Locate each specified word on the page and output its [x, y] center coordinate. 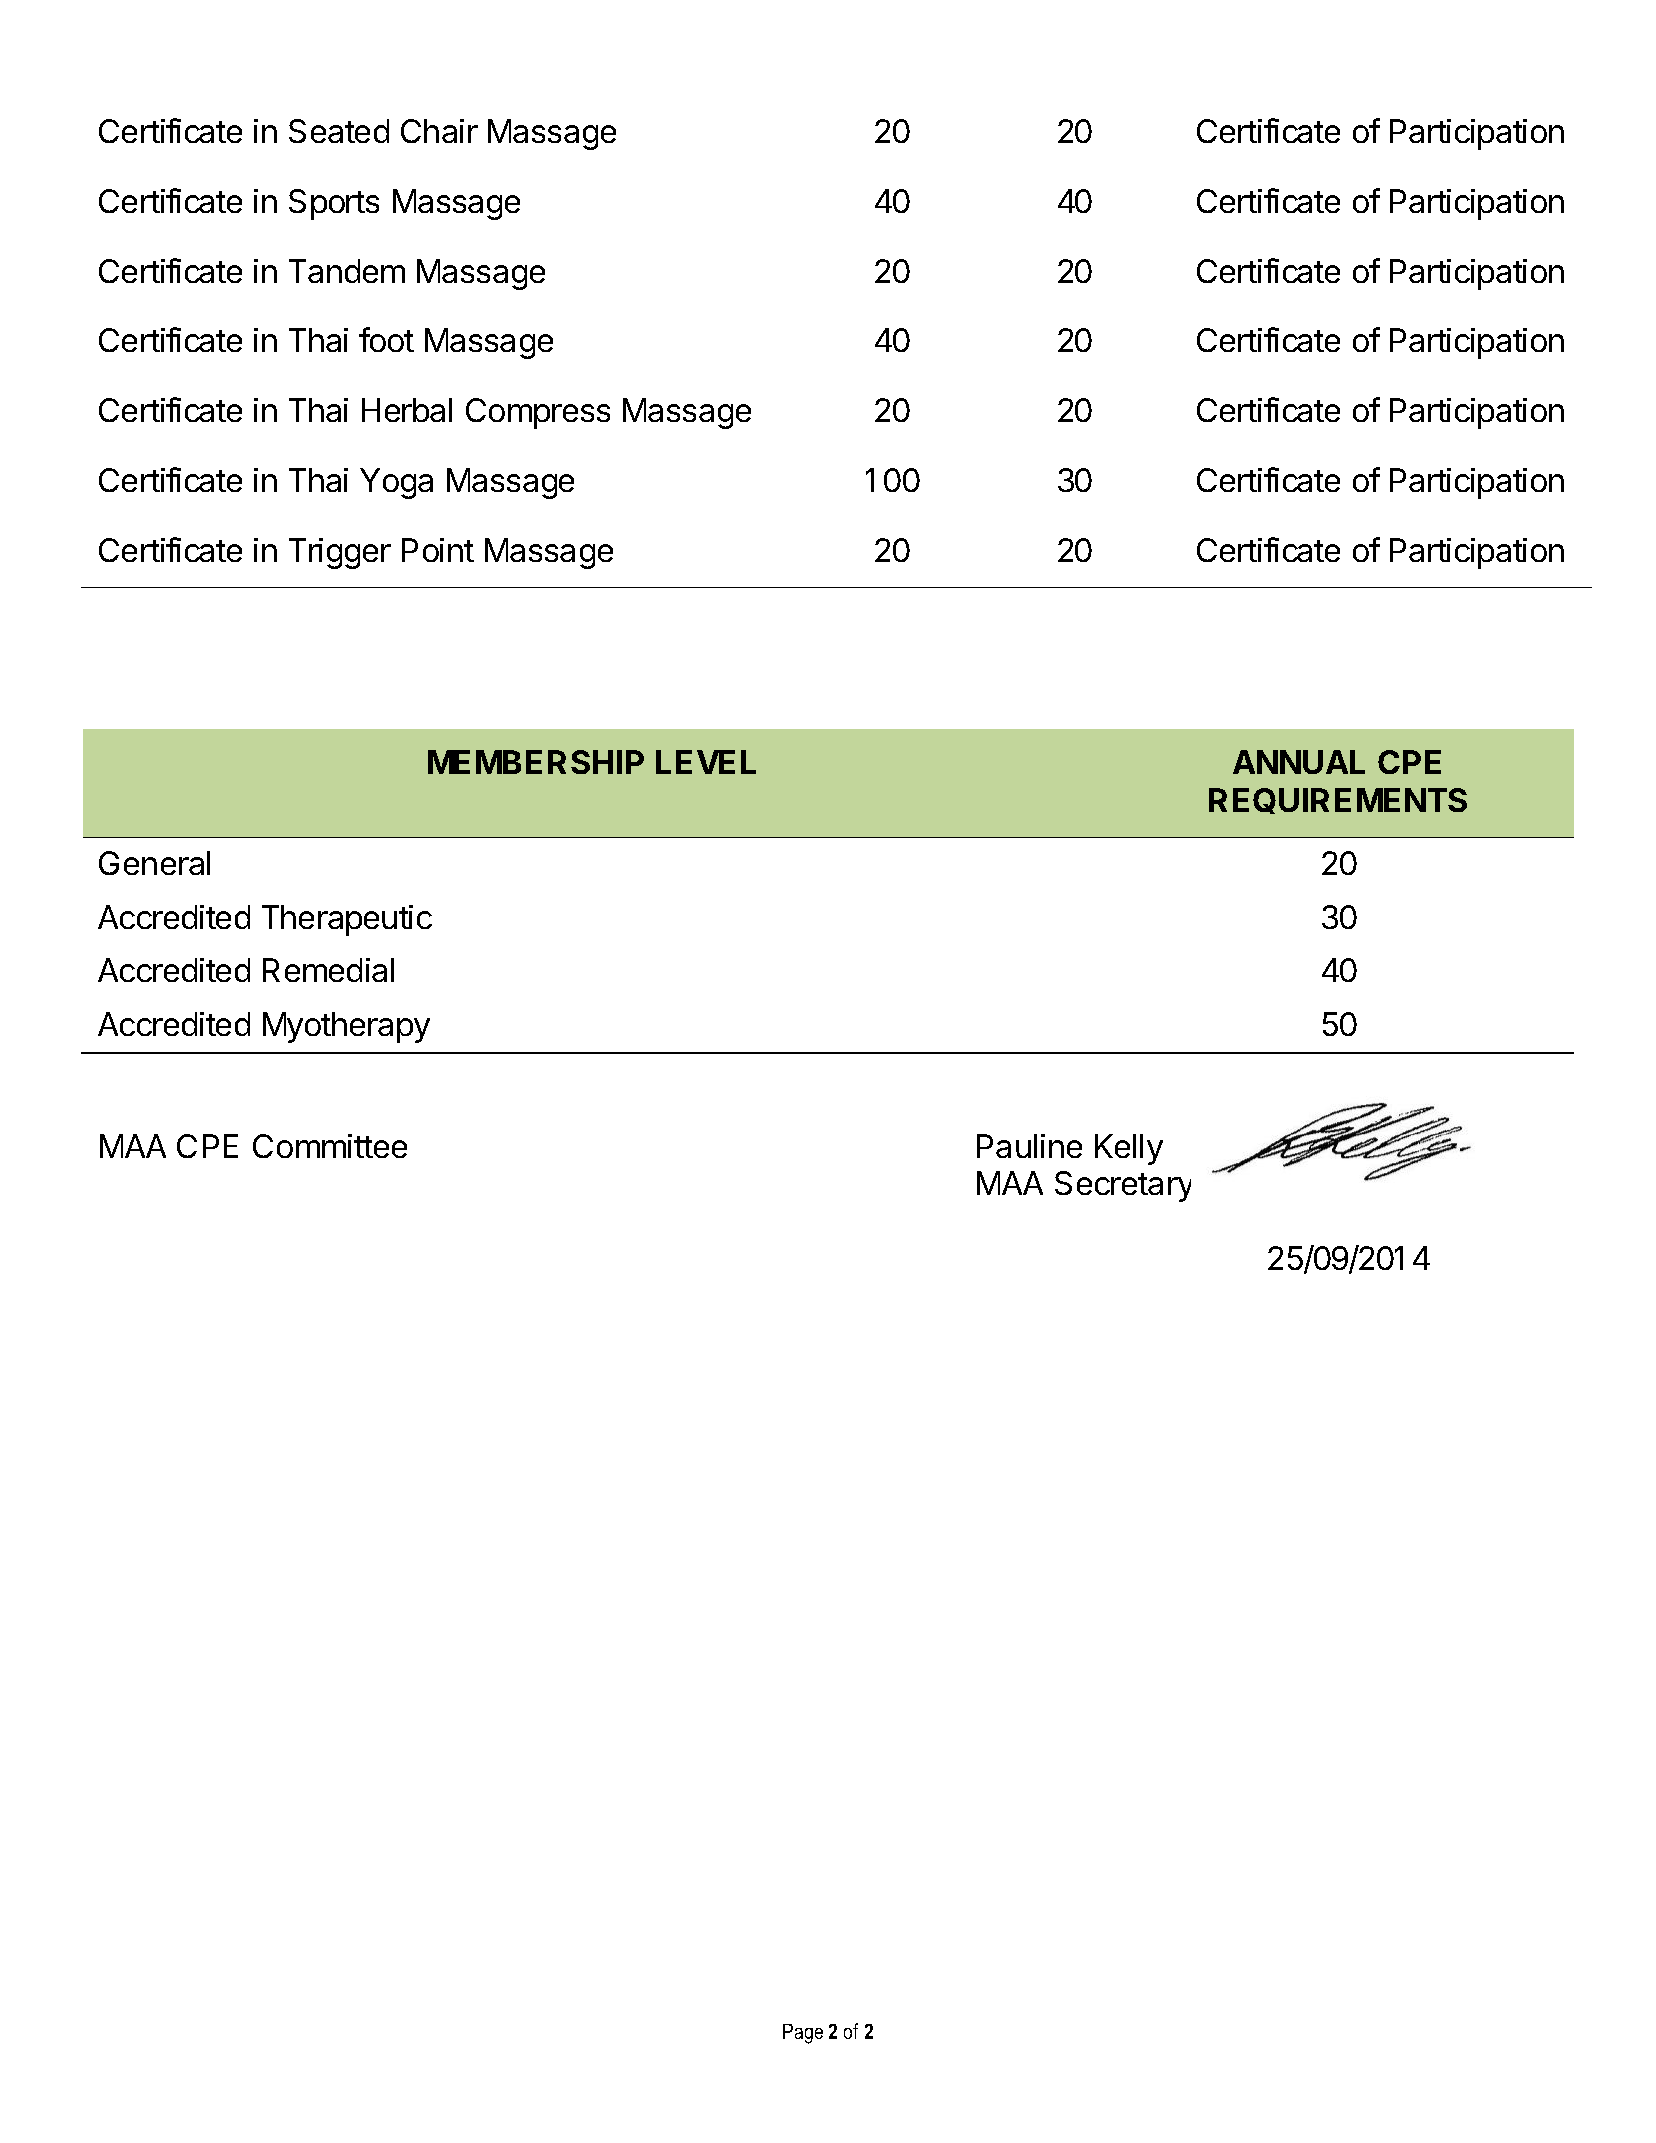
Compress [538, 413]
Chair [439, 131]
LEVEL [706, 762]
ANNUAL [1299, 762]
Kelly [1129, 1149]
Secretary [1123, 1186]
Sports [334, 204]
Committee [330, 1146]
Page [803, 2034]
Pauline [1029, 1146]
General [154, 863]
